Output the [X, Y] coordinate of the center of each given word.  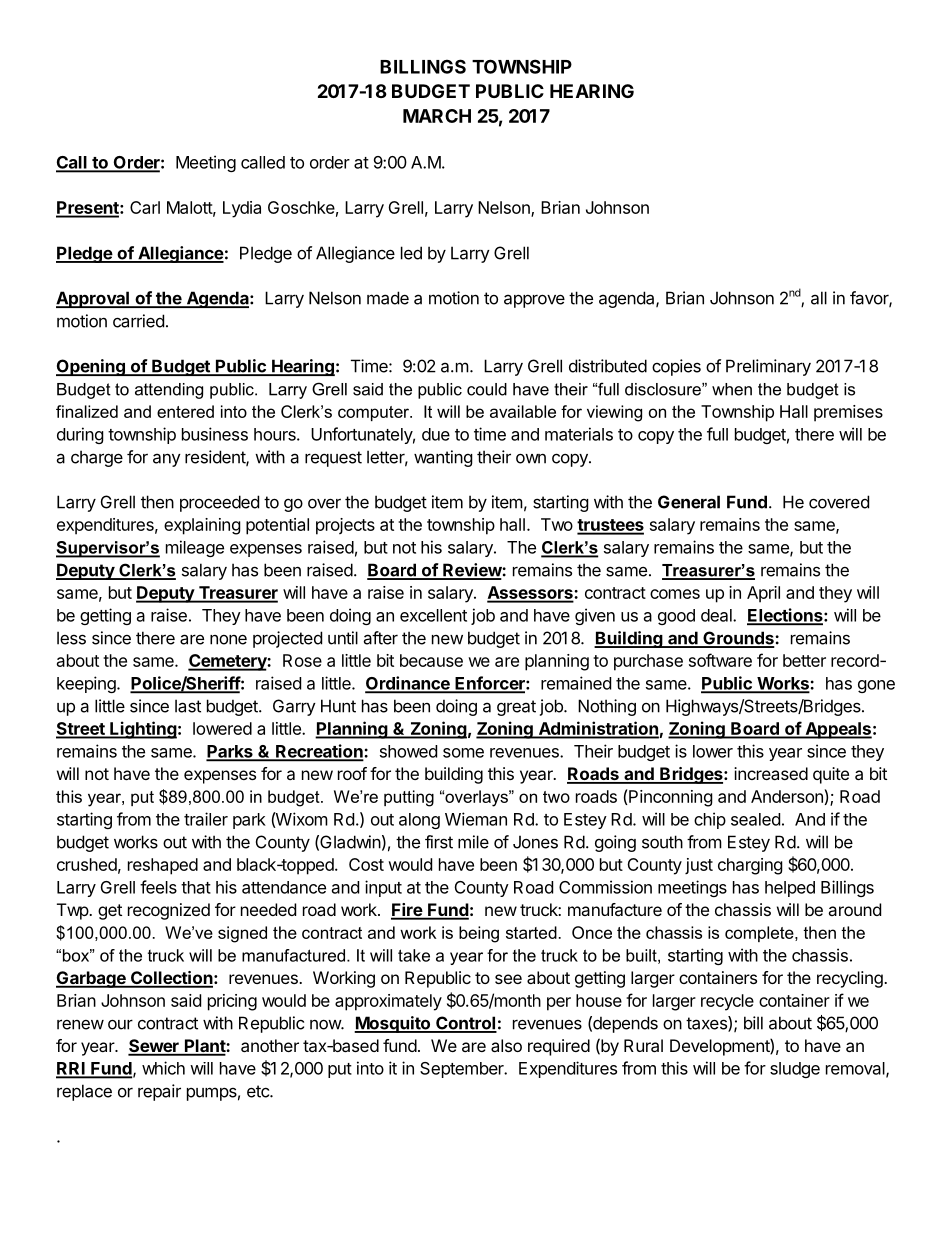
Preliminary [768, 367]
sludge [795, 1070]
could [487, 389]
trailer [206, 819]
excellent [433, 615]
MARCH [437, 116]
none [228, 639]
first [439, 842]
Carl [145, 207]
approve [534, 301]
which [163, 1068]
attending [169, 391]
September [463, 1070]
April [763, 594]
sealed [755, 819]
